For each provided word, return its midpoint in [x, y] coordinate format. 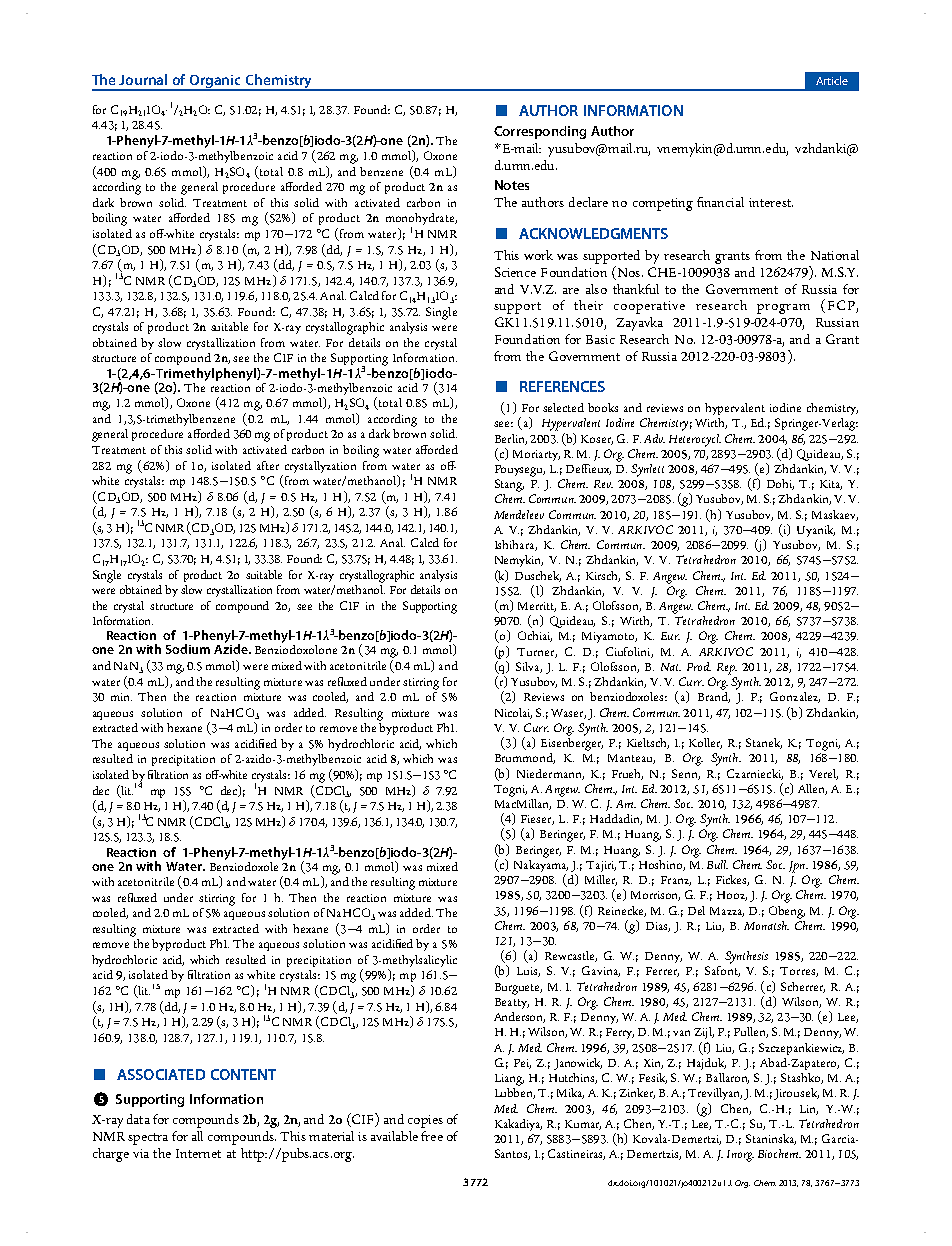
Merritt [537, 607]
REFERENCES [562, 386]
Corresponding [540, 132]
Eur [670, 636]
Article [832, 80]
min [121, 697]
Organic [216, 82]
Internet [198, 1153]
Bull [717, 864]
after [268, 465]
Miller [601, 880]
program [783, 309]
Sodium [188, 649]
